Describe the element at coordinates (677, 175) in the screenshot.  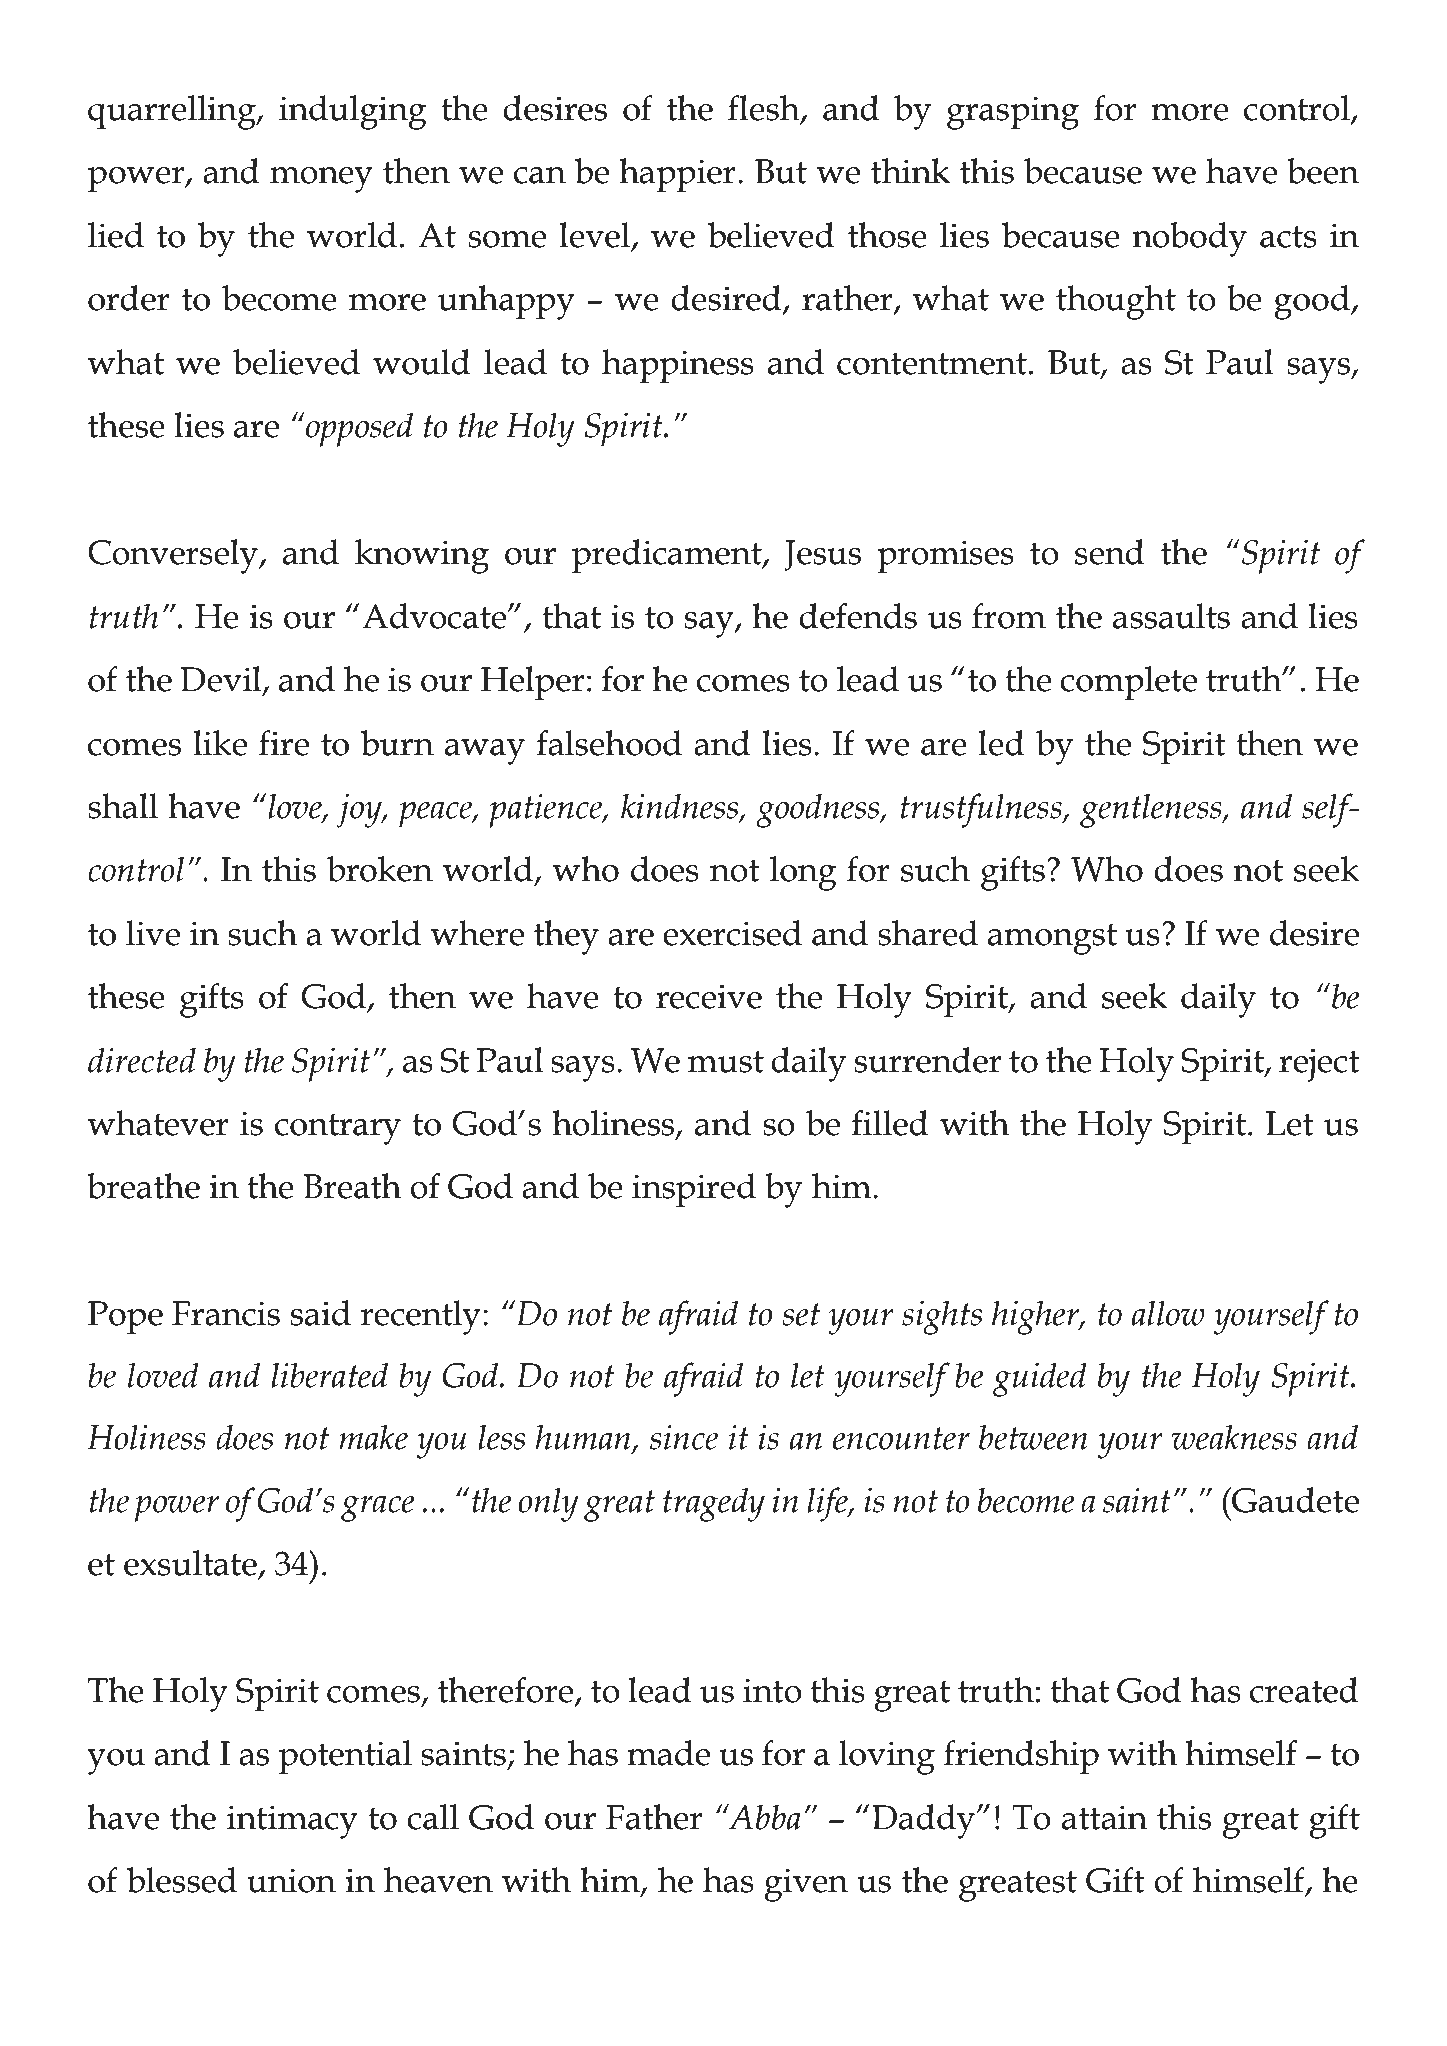
I see `happier` at that location.
